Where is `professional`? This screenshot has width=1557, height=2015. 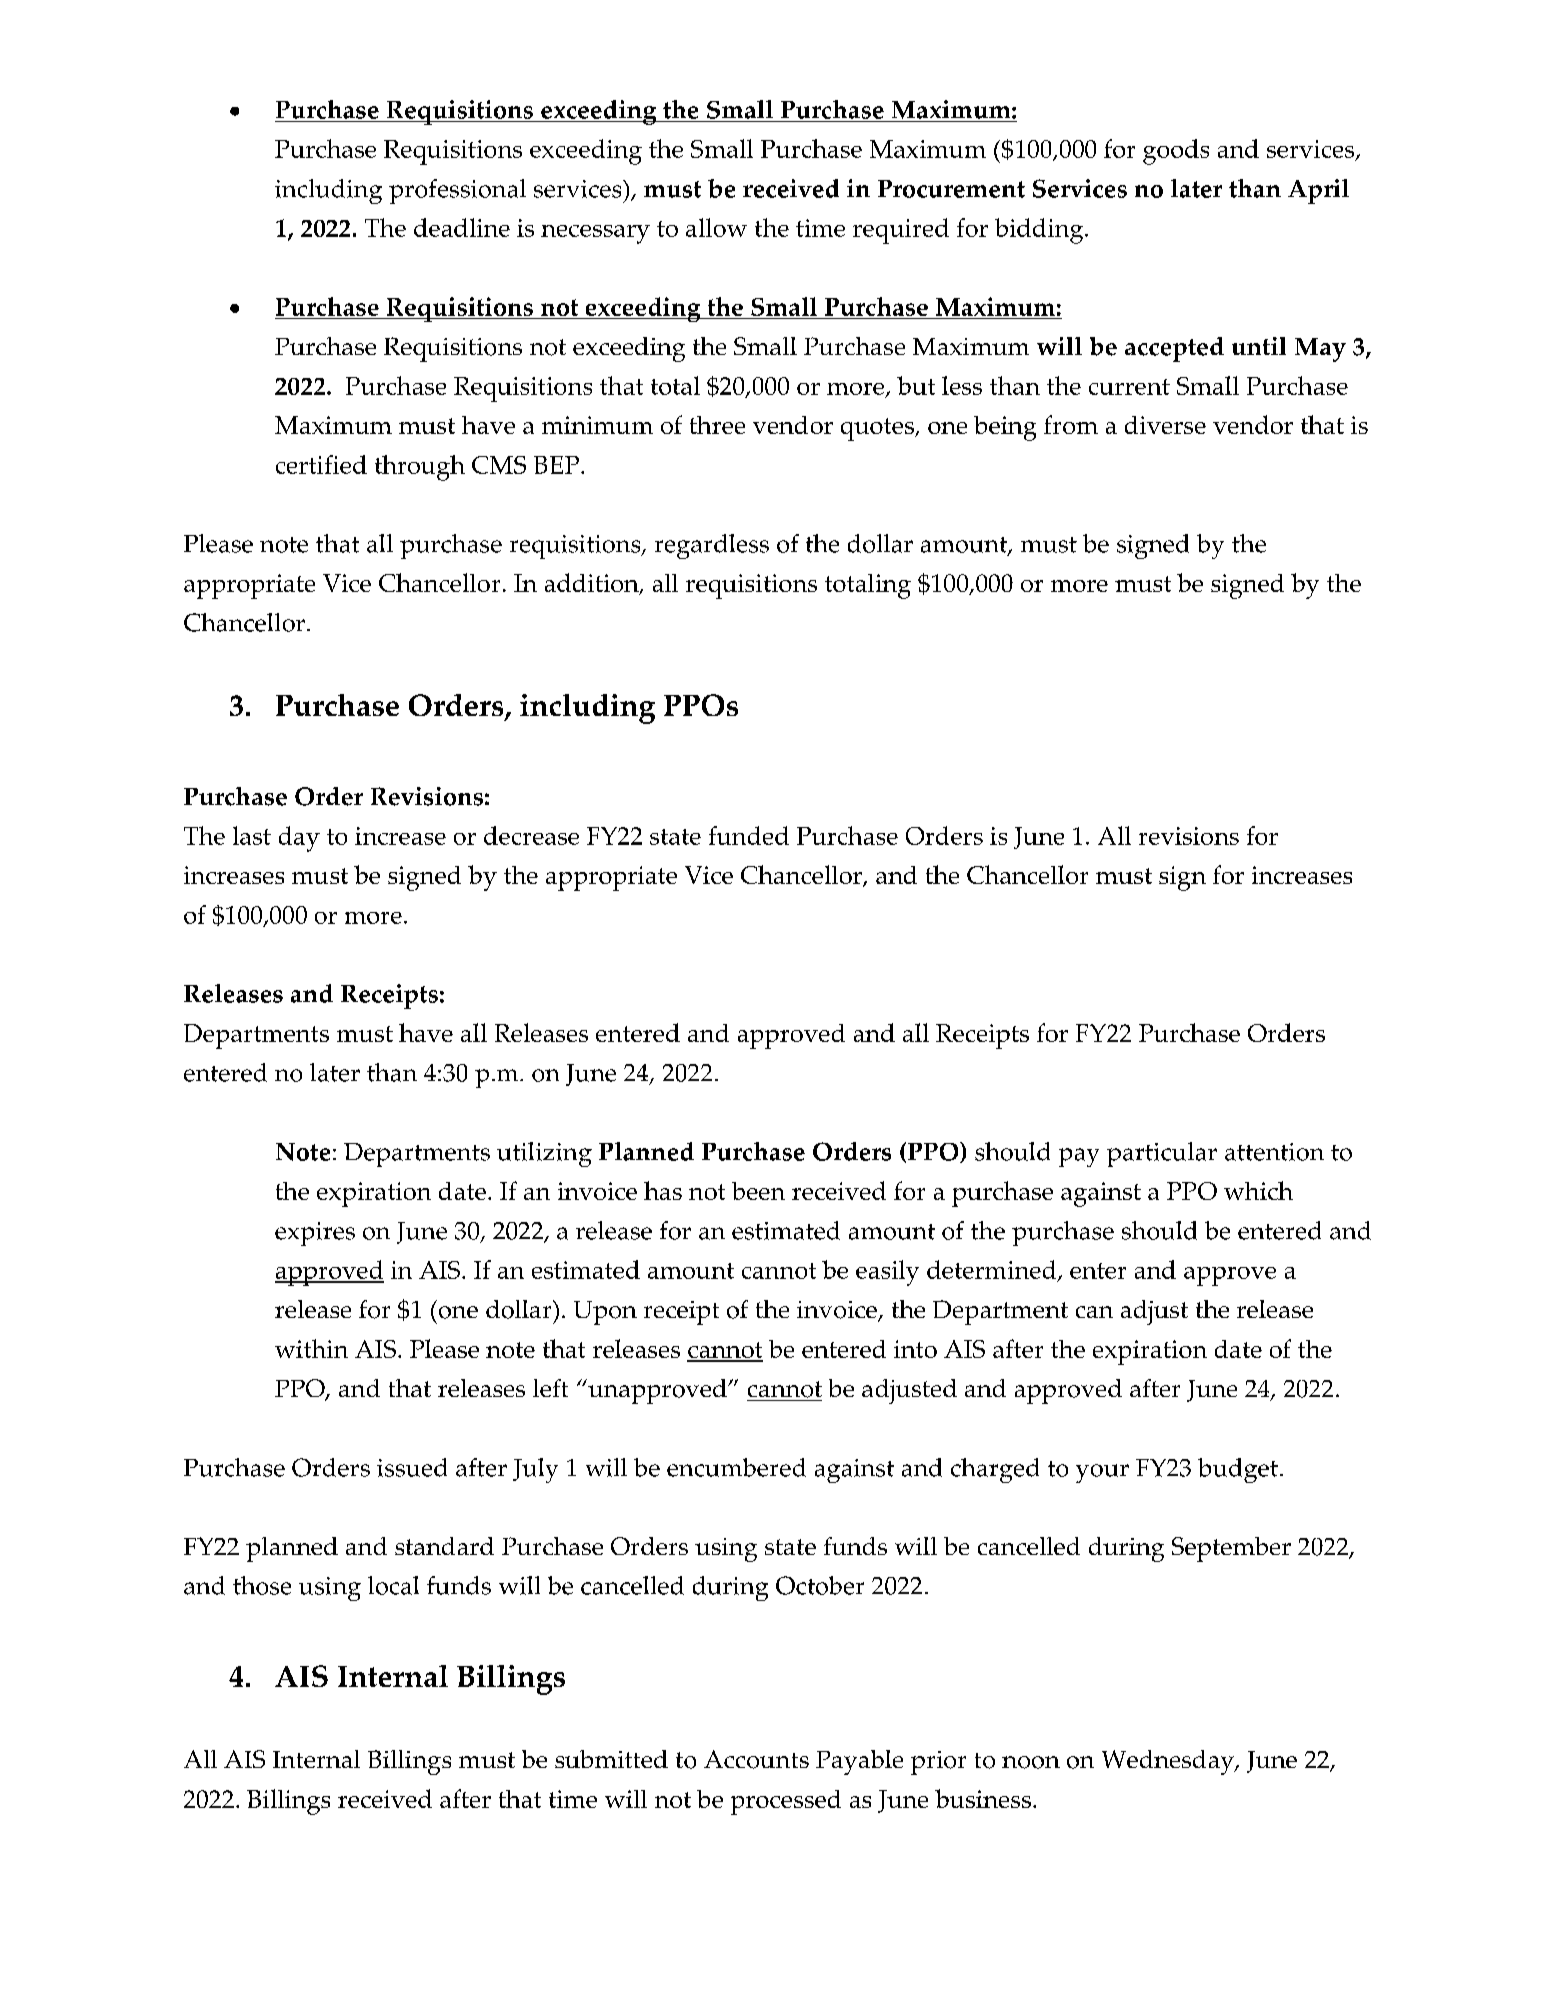 professional is located at coordinates (457, 191).
